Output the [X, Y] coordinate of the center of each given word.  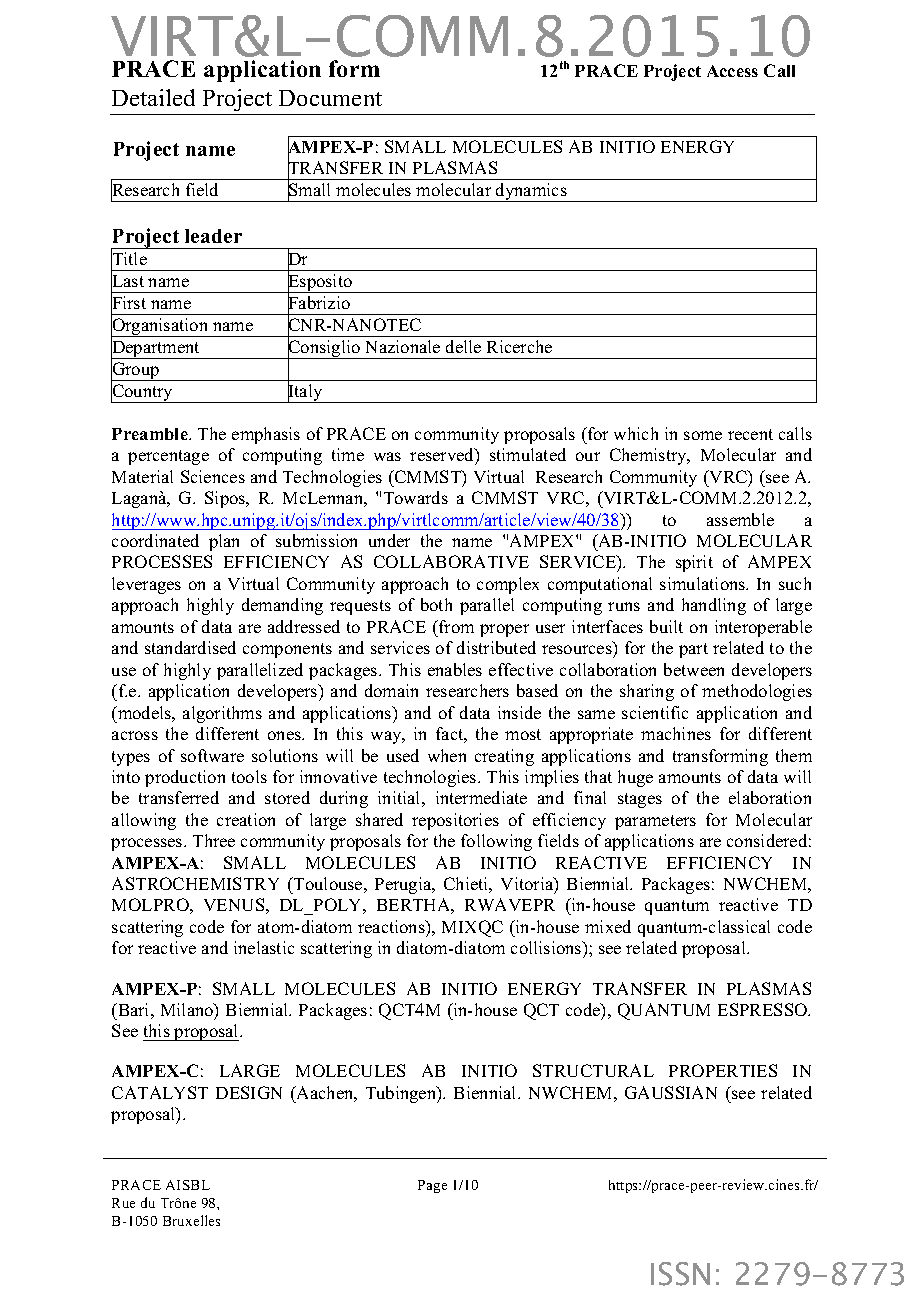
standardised [190, 647]
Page [432, 1186]
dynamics [531, 192]
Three [214, 840]
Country [143, 392]
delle [463, 346]
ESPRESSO [764, 1009]
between [694, 669]
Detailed [153, 97]
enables [455, 669]
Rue [123, 1203]
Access [732, 71]
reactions [392, 926]
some [703, 435]
